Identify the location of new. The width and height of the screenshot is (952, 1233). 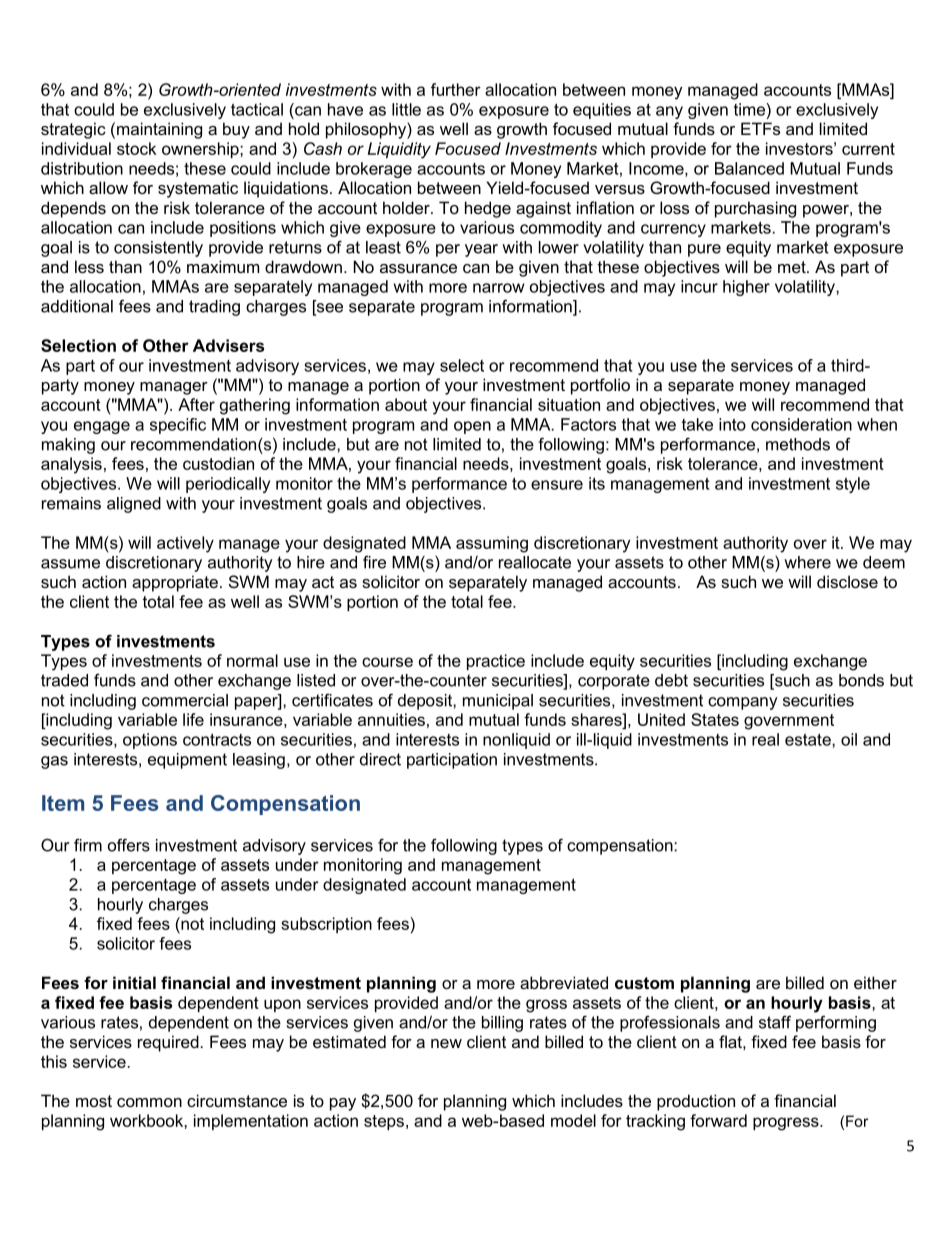
(446, 1043).
